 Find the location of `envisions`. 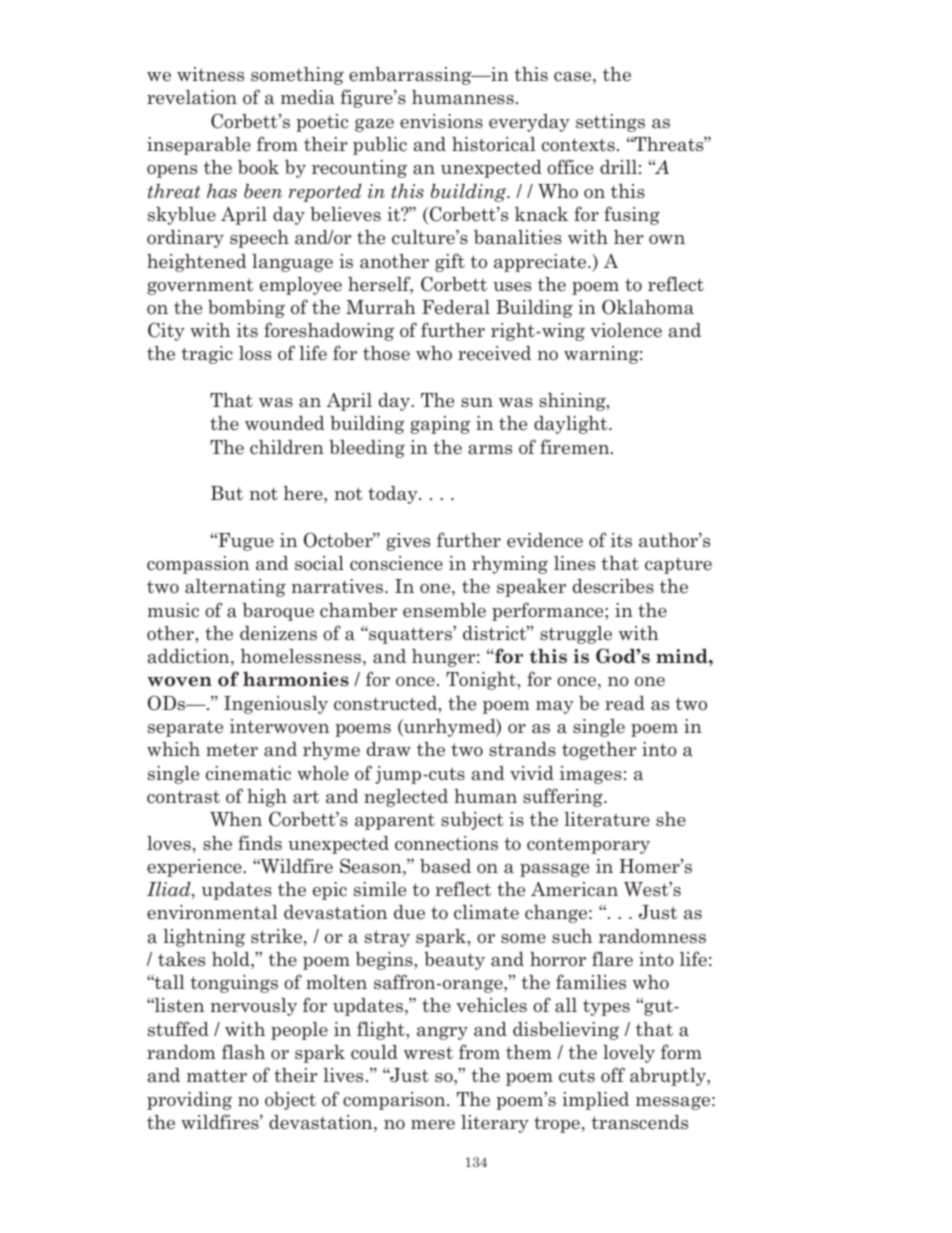

envisions is located at coordinates (441, 121).
